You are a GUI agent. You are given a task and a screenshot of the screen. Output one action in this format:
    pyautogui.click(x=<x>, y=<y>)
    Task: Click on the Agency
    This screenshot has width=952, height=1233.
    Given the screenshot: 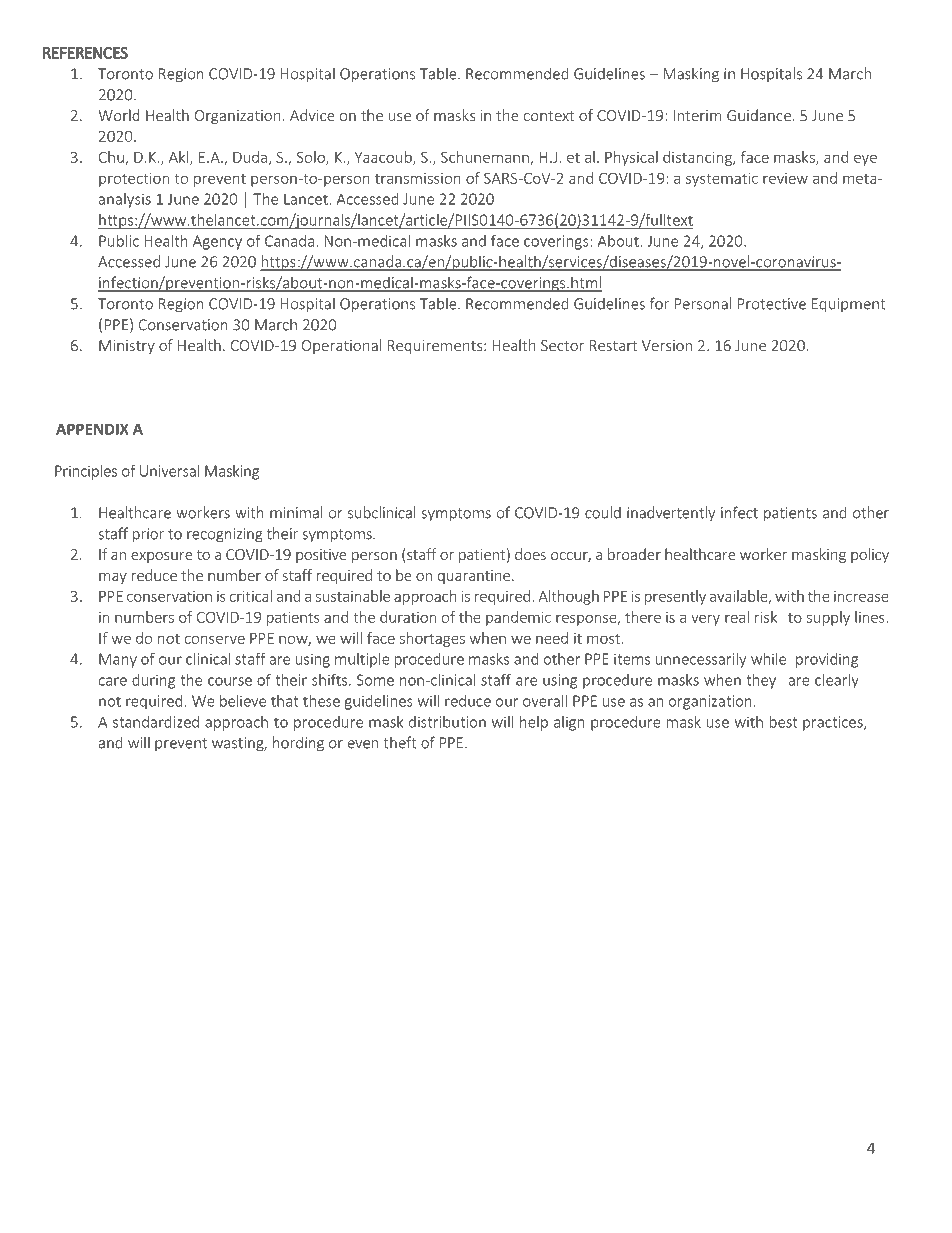 What is the action you would take?
    pyautogui.click(x=217, y=242)
